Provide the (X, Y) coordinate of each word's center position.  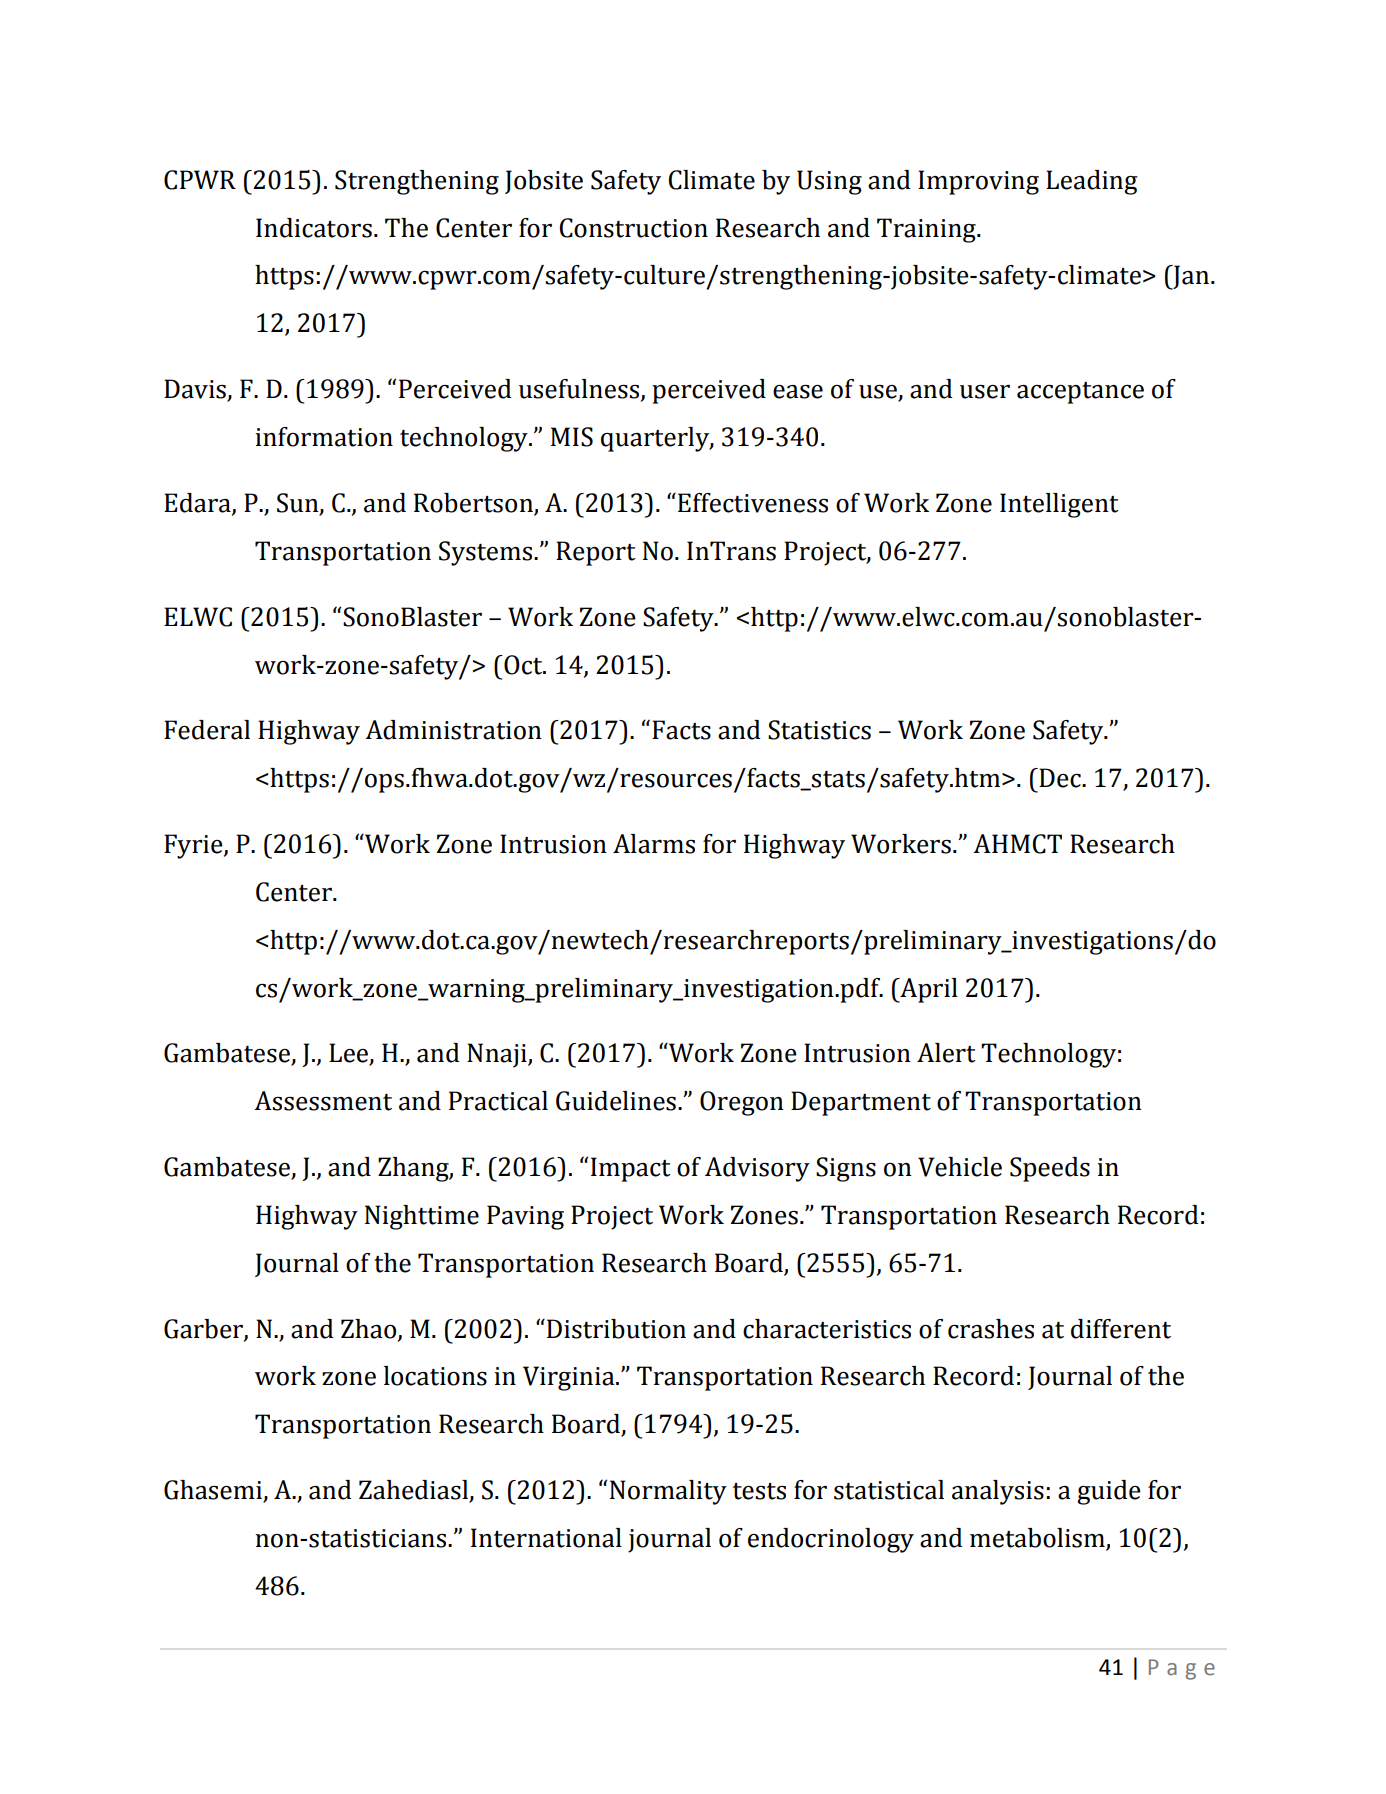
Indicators (314, 228)
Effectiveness (753, 503)
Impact (631, 1169)
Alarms (654, 844)
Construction (633, 228)
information (324, 437)
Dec (1060, 778)
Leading (1092, 182)
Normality (668, 1492)
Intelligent (1059, 505)
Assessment (323, 1101)
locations (435, 1376)
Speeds (1050, 1169)
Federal (207, 730)
